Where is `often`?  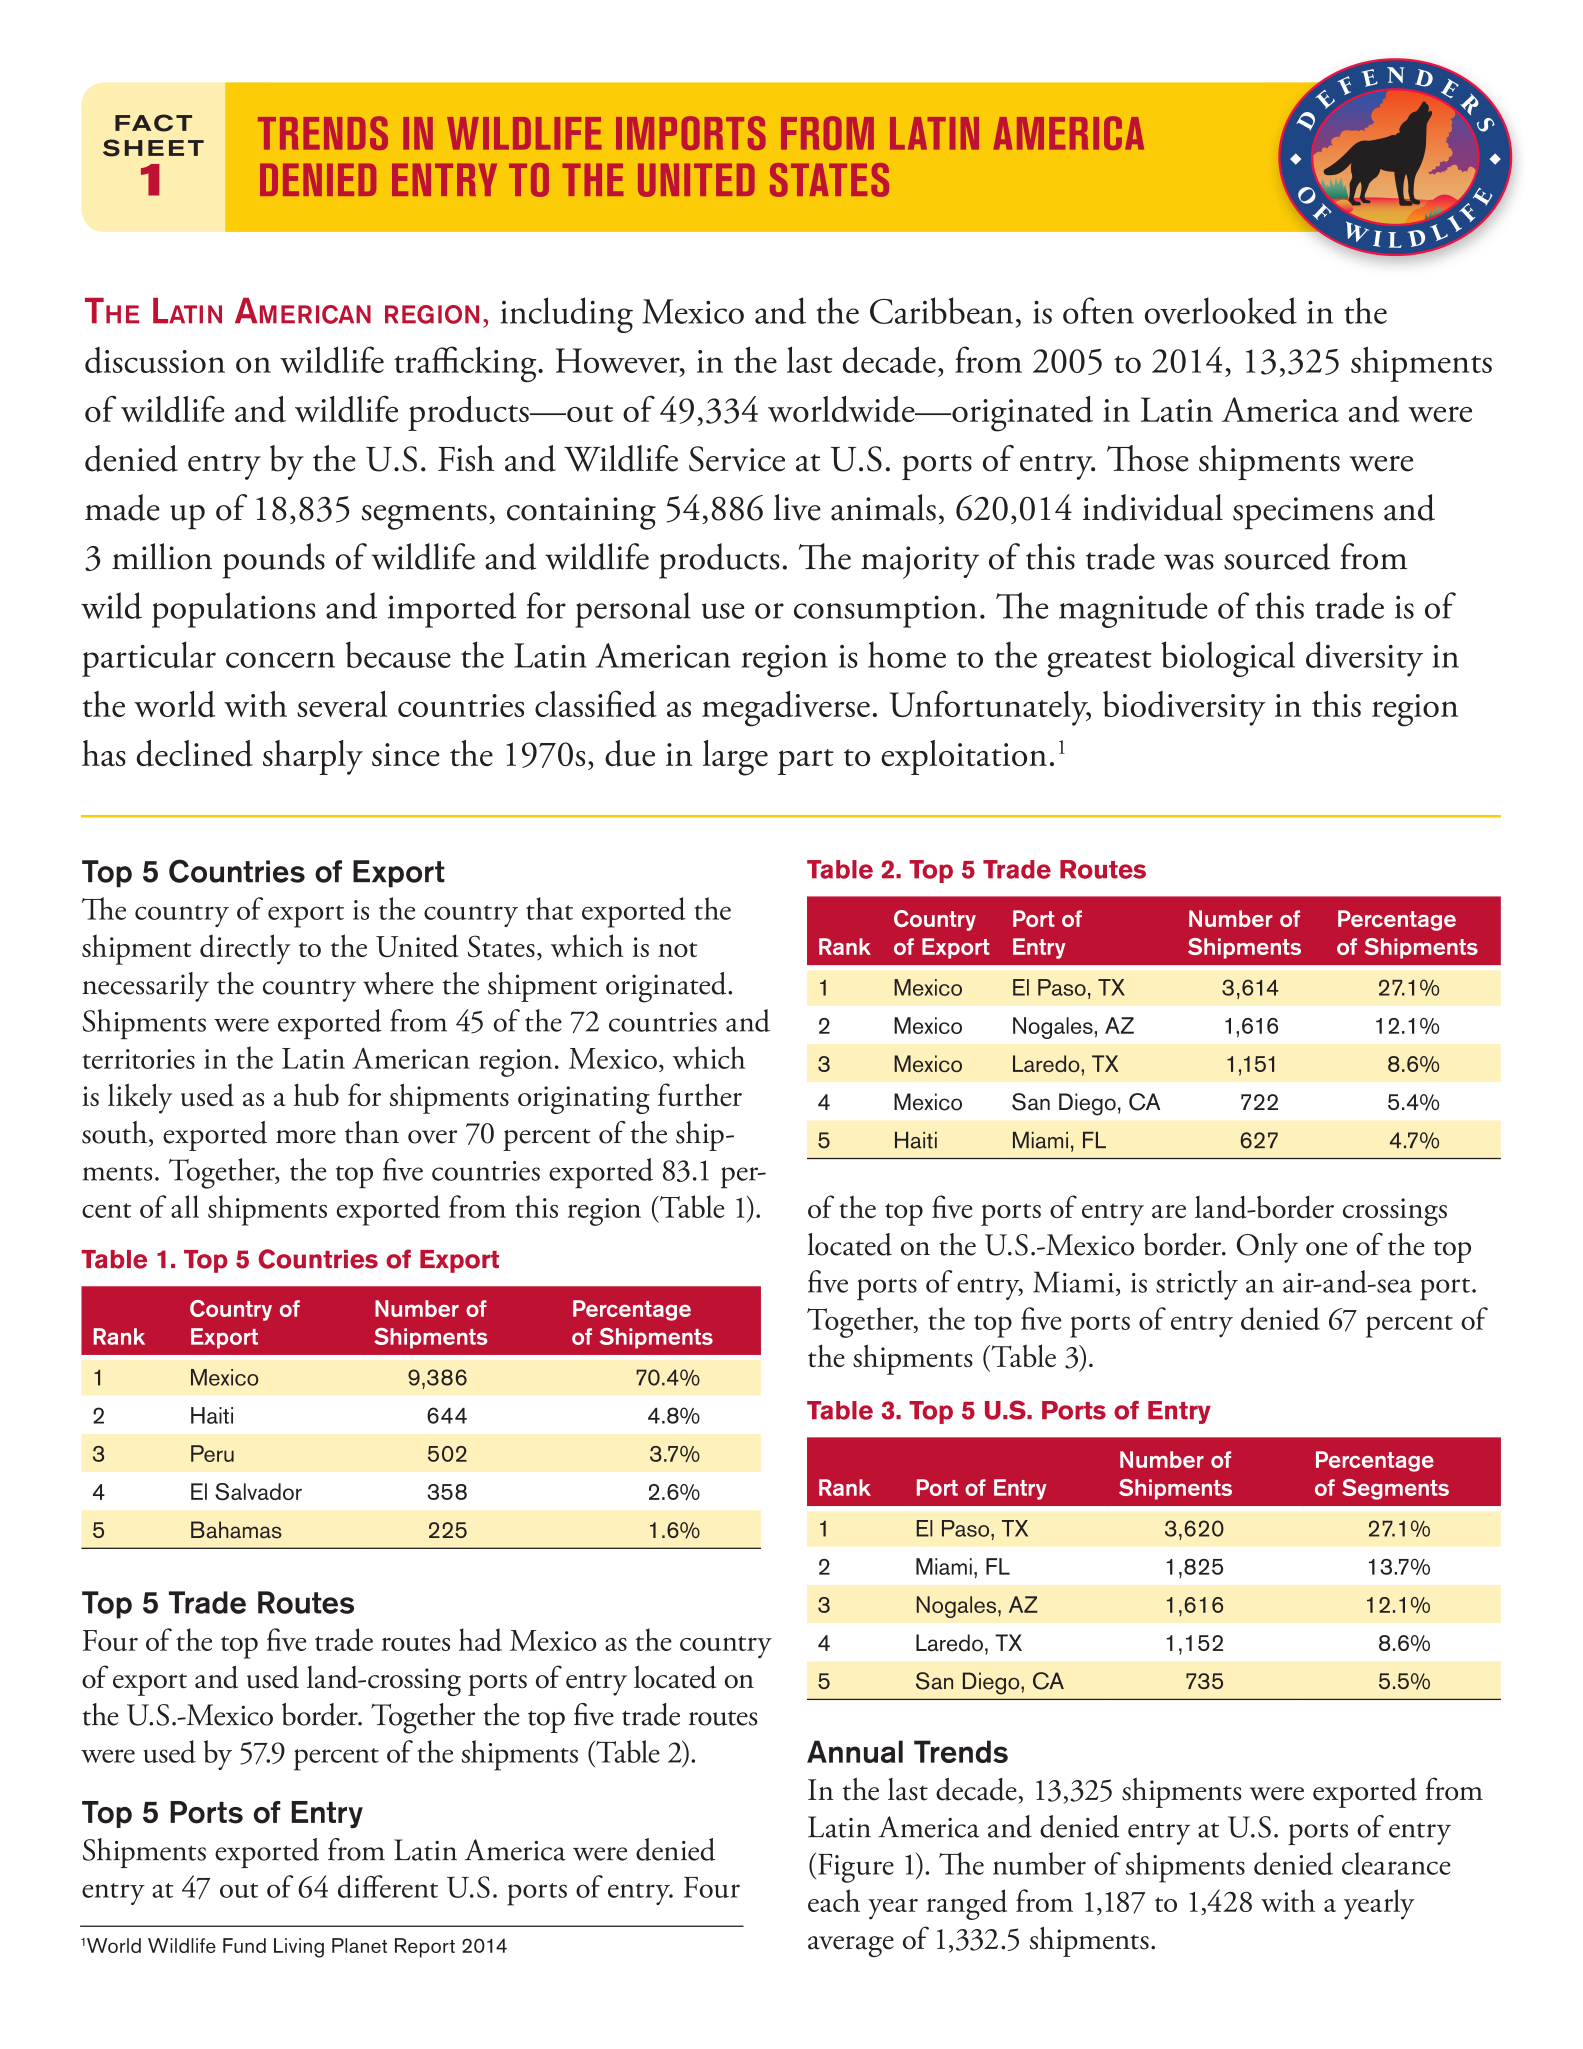 often is located at coordinates (1098, 310).
